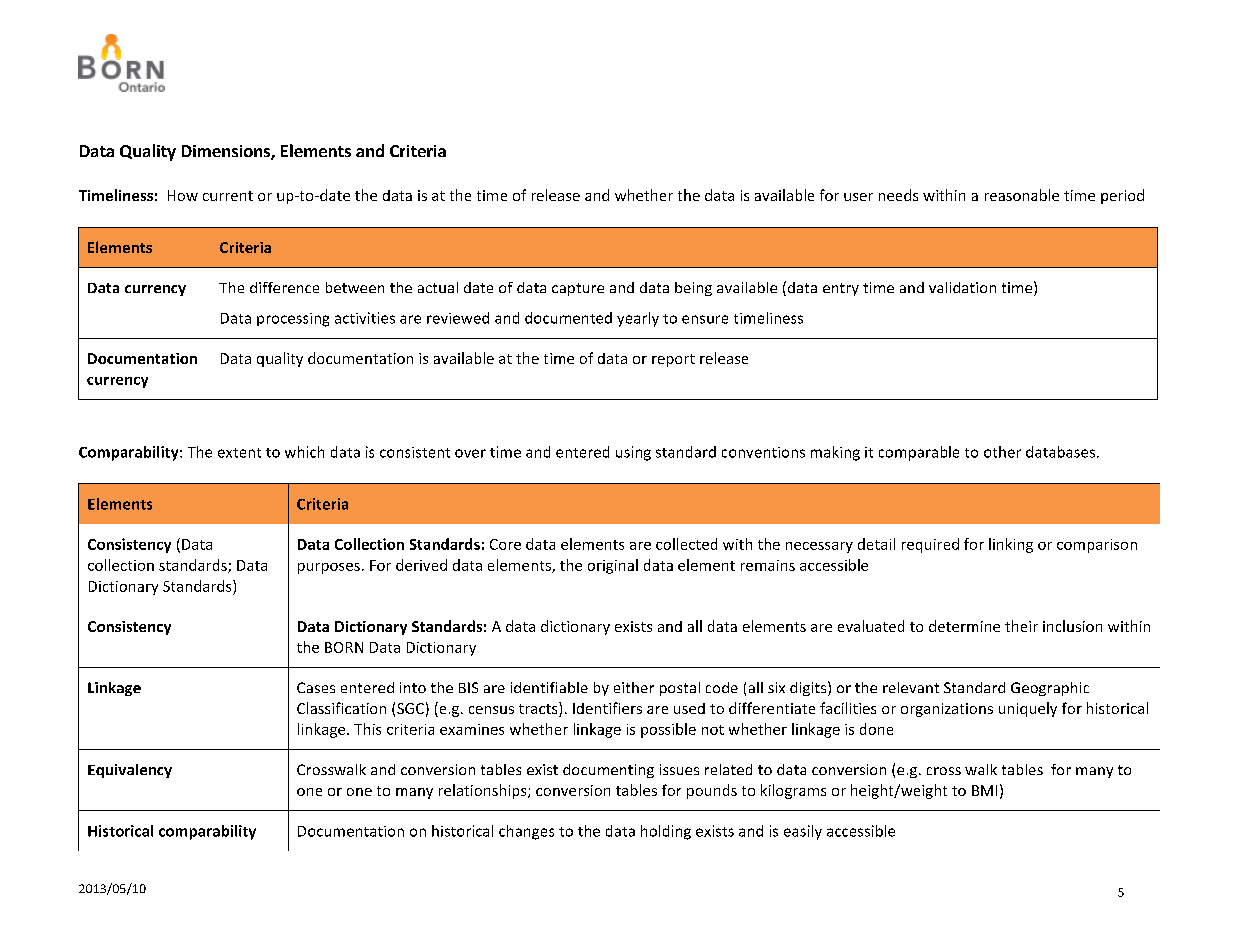 The width and height of the screenshot is (1233, 952). What do you see at coordinates (1002, 452) in the screenshot?
I see `other` at bounding box center [1002, 452].
